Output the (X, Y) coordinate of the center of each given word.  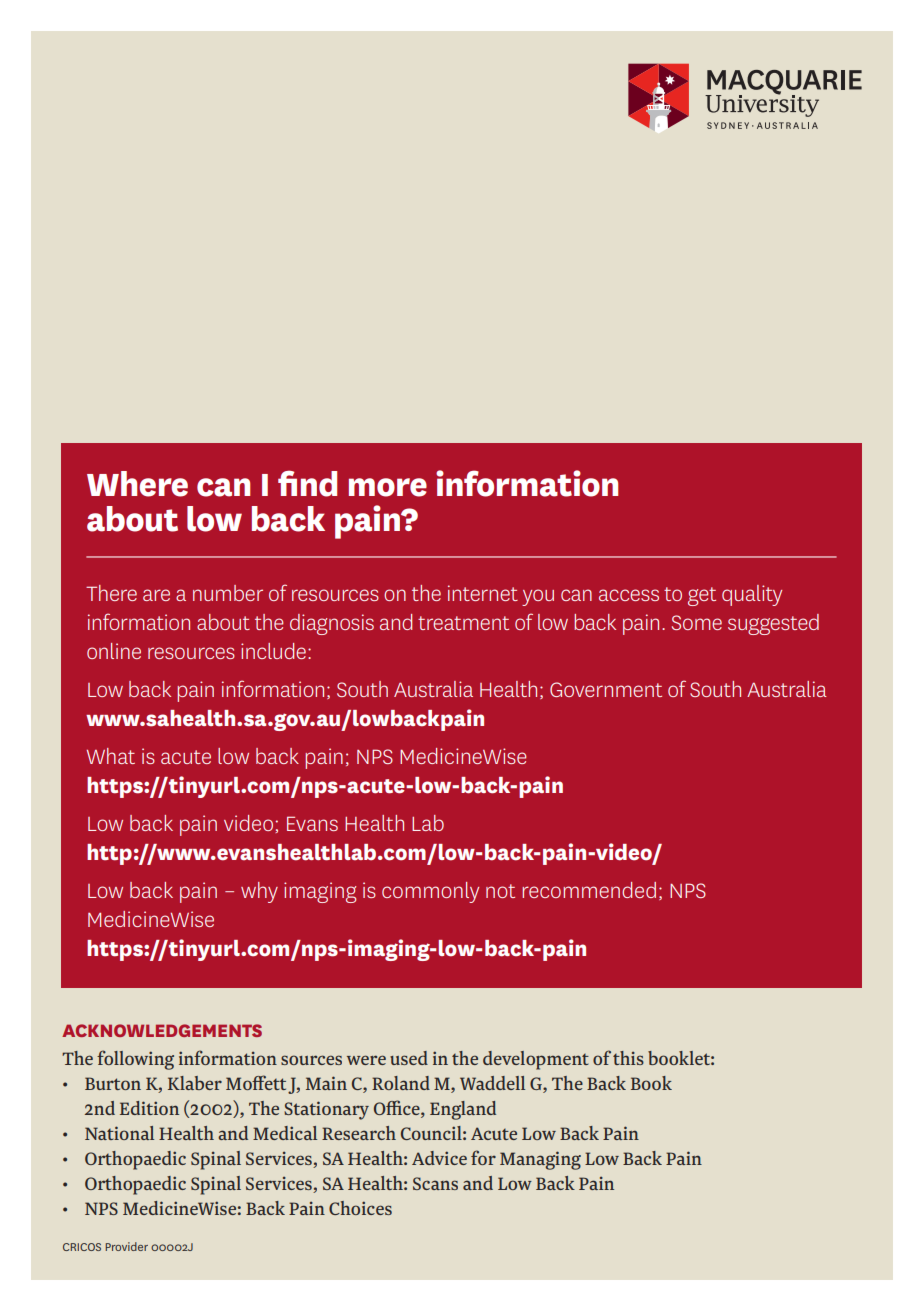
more (388, 487)
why (259, 892)
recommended (589, 890)
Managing (540, 1160)
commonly (430, 892)
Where (137, 484)
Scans (435, 1183)
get (702, 596)
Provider (126, 1246)
